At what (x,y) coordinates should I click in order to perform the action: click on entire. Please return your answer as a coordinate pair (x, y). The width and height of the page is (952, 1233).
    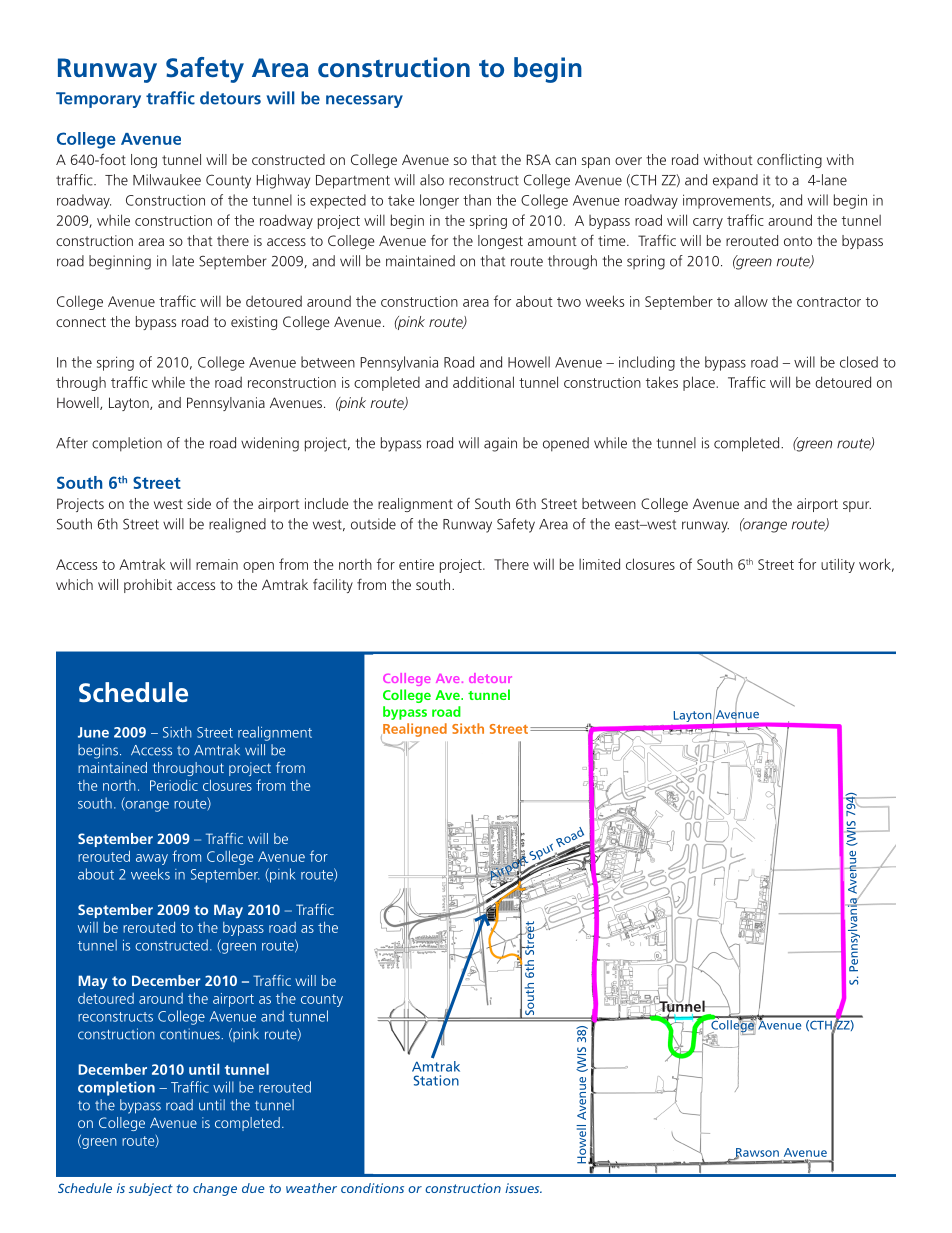
    Looking at the image, I should click on (416, 564).
